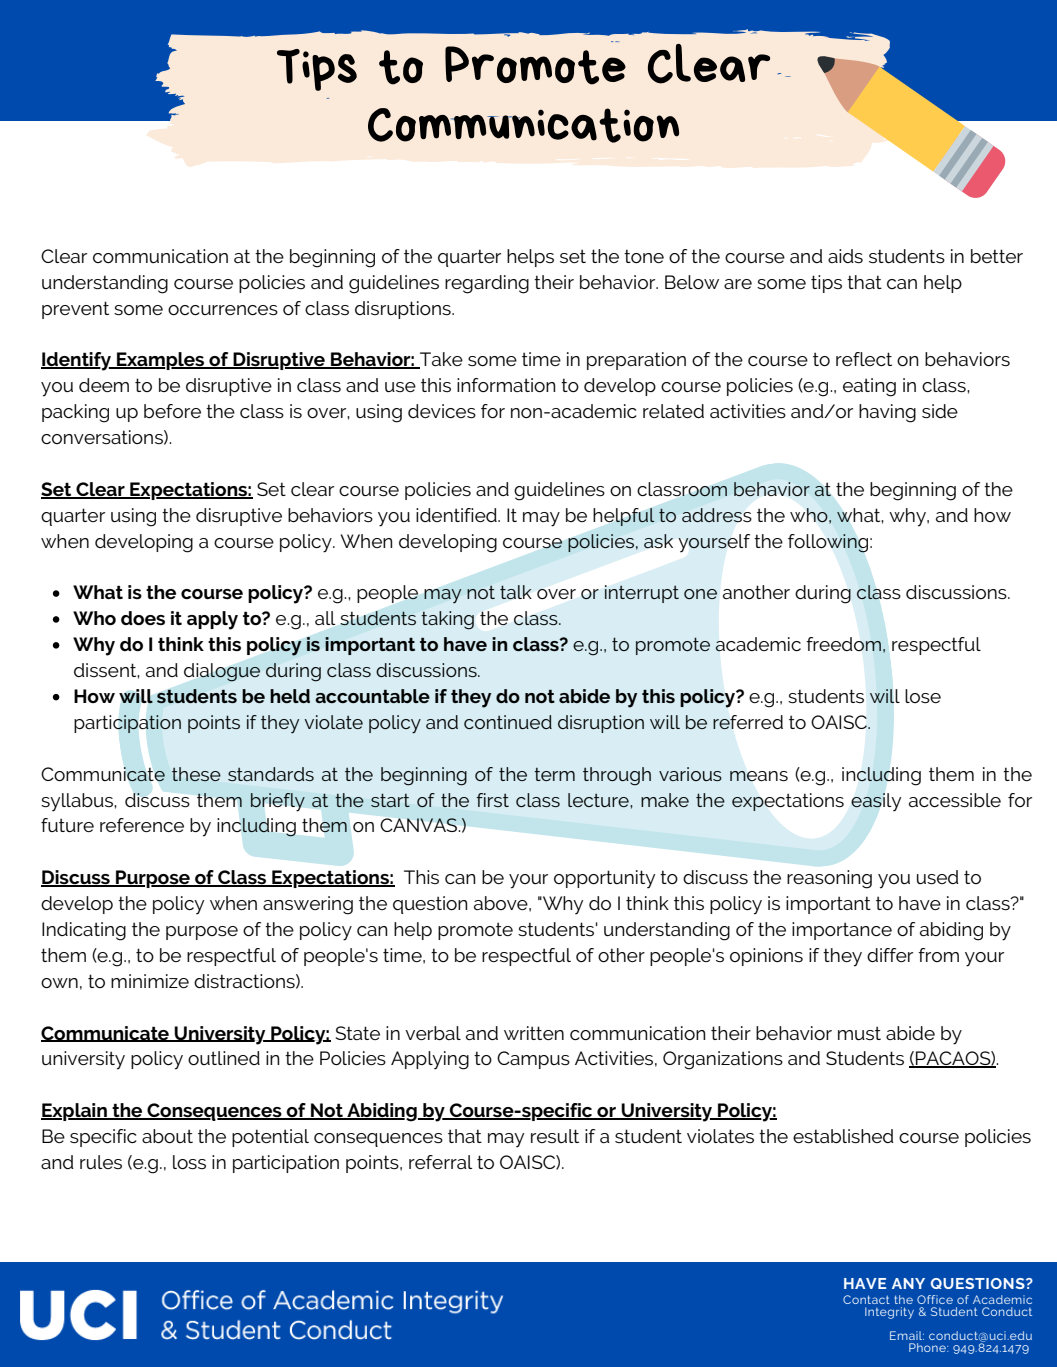 Image resolution: width=1057 pixels, height=1367 pixels. Describe the element at coordinates (487, 284) in the screenshot. I see `regarding` at that location.
